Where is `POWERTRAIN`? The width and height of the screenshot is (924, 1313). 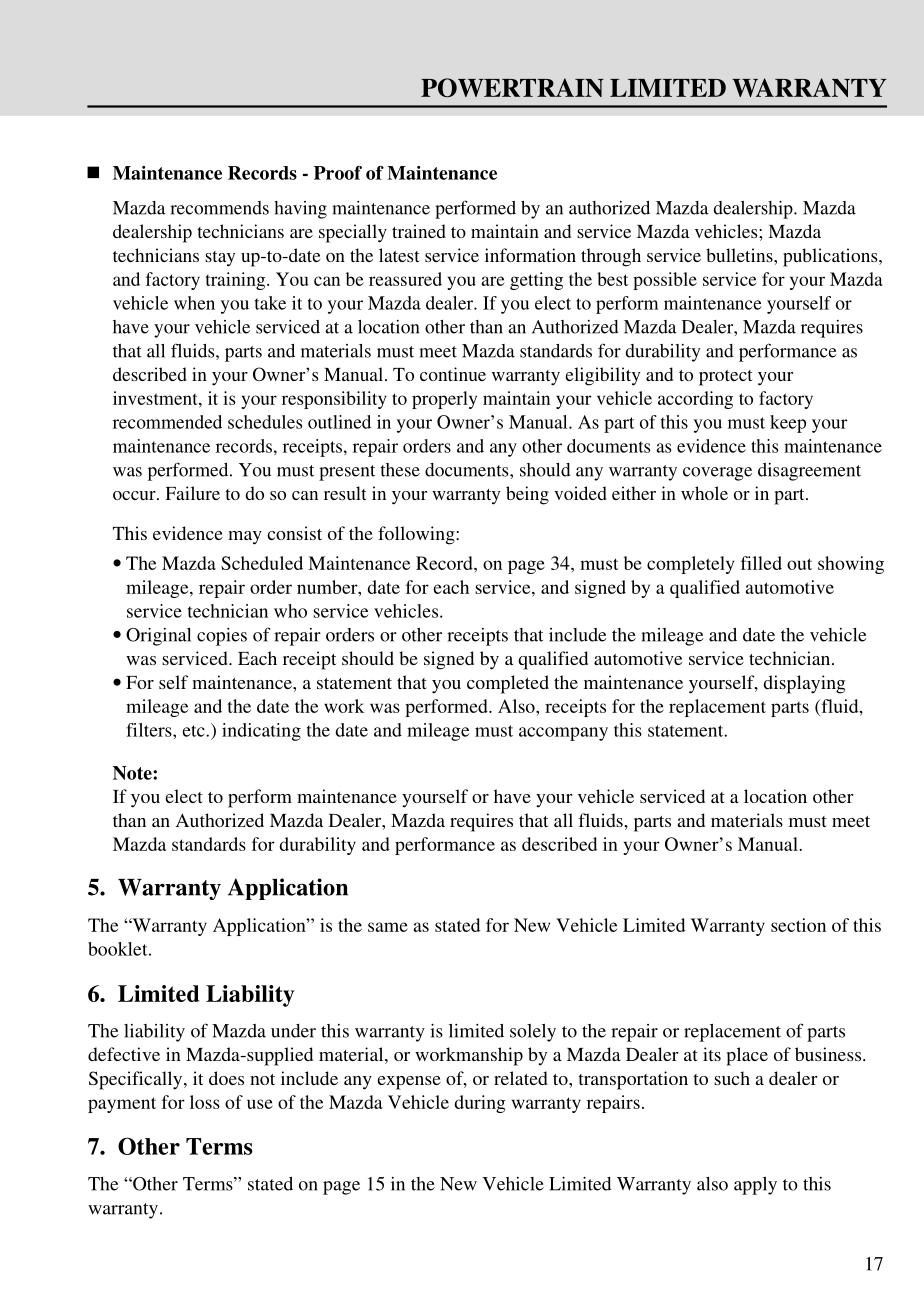
POWERTRAIN is located at coordinates (512, 88).
